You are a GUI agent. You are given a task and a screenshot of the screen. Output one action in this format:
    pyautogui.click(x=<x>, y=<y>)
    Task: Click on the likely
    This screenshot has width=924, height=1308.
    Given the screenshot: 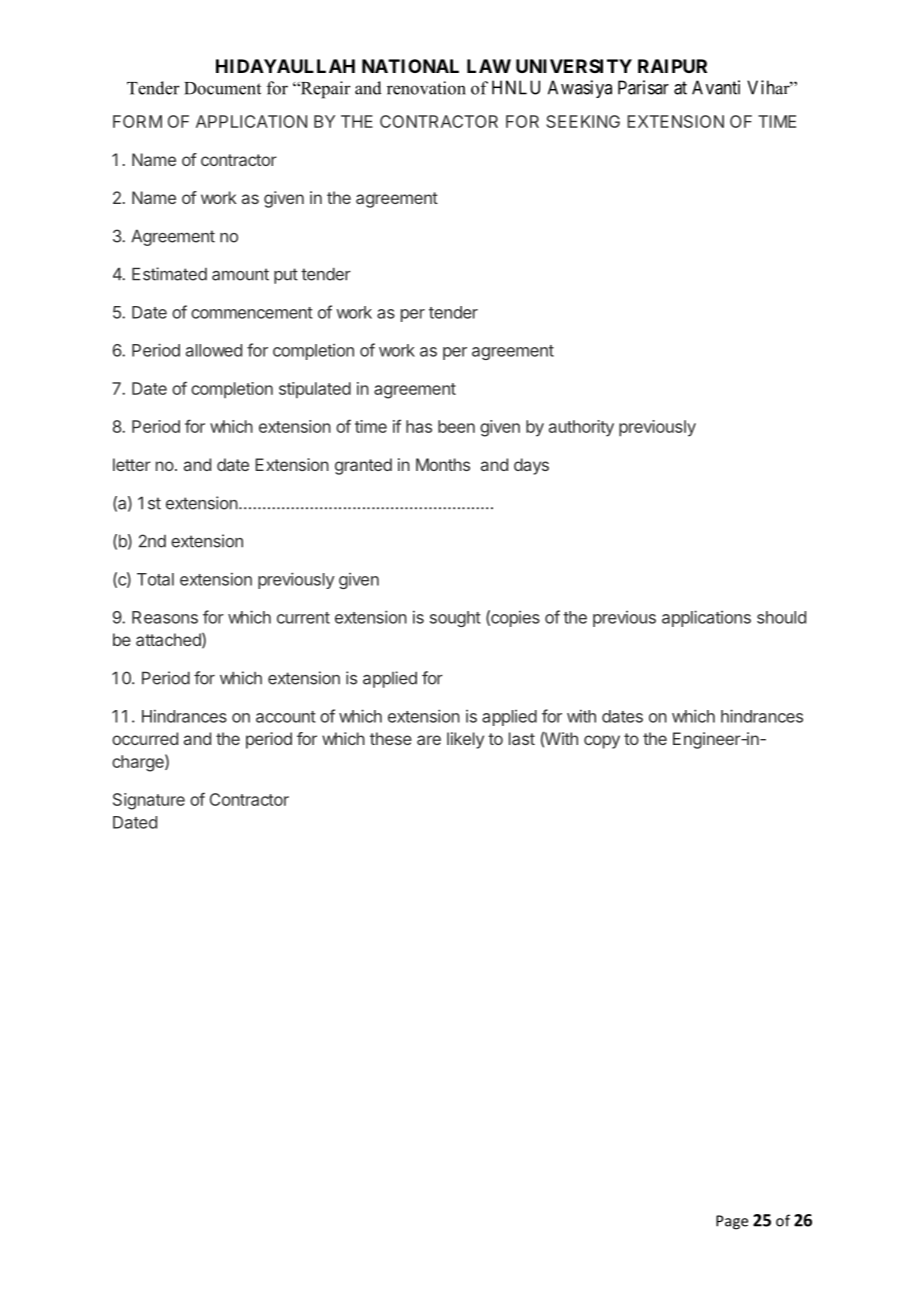 What is the action you would take?
    pyautogui.click(x=465, y=740)
